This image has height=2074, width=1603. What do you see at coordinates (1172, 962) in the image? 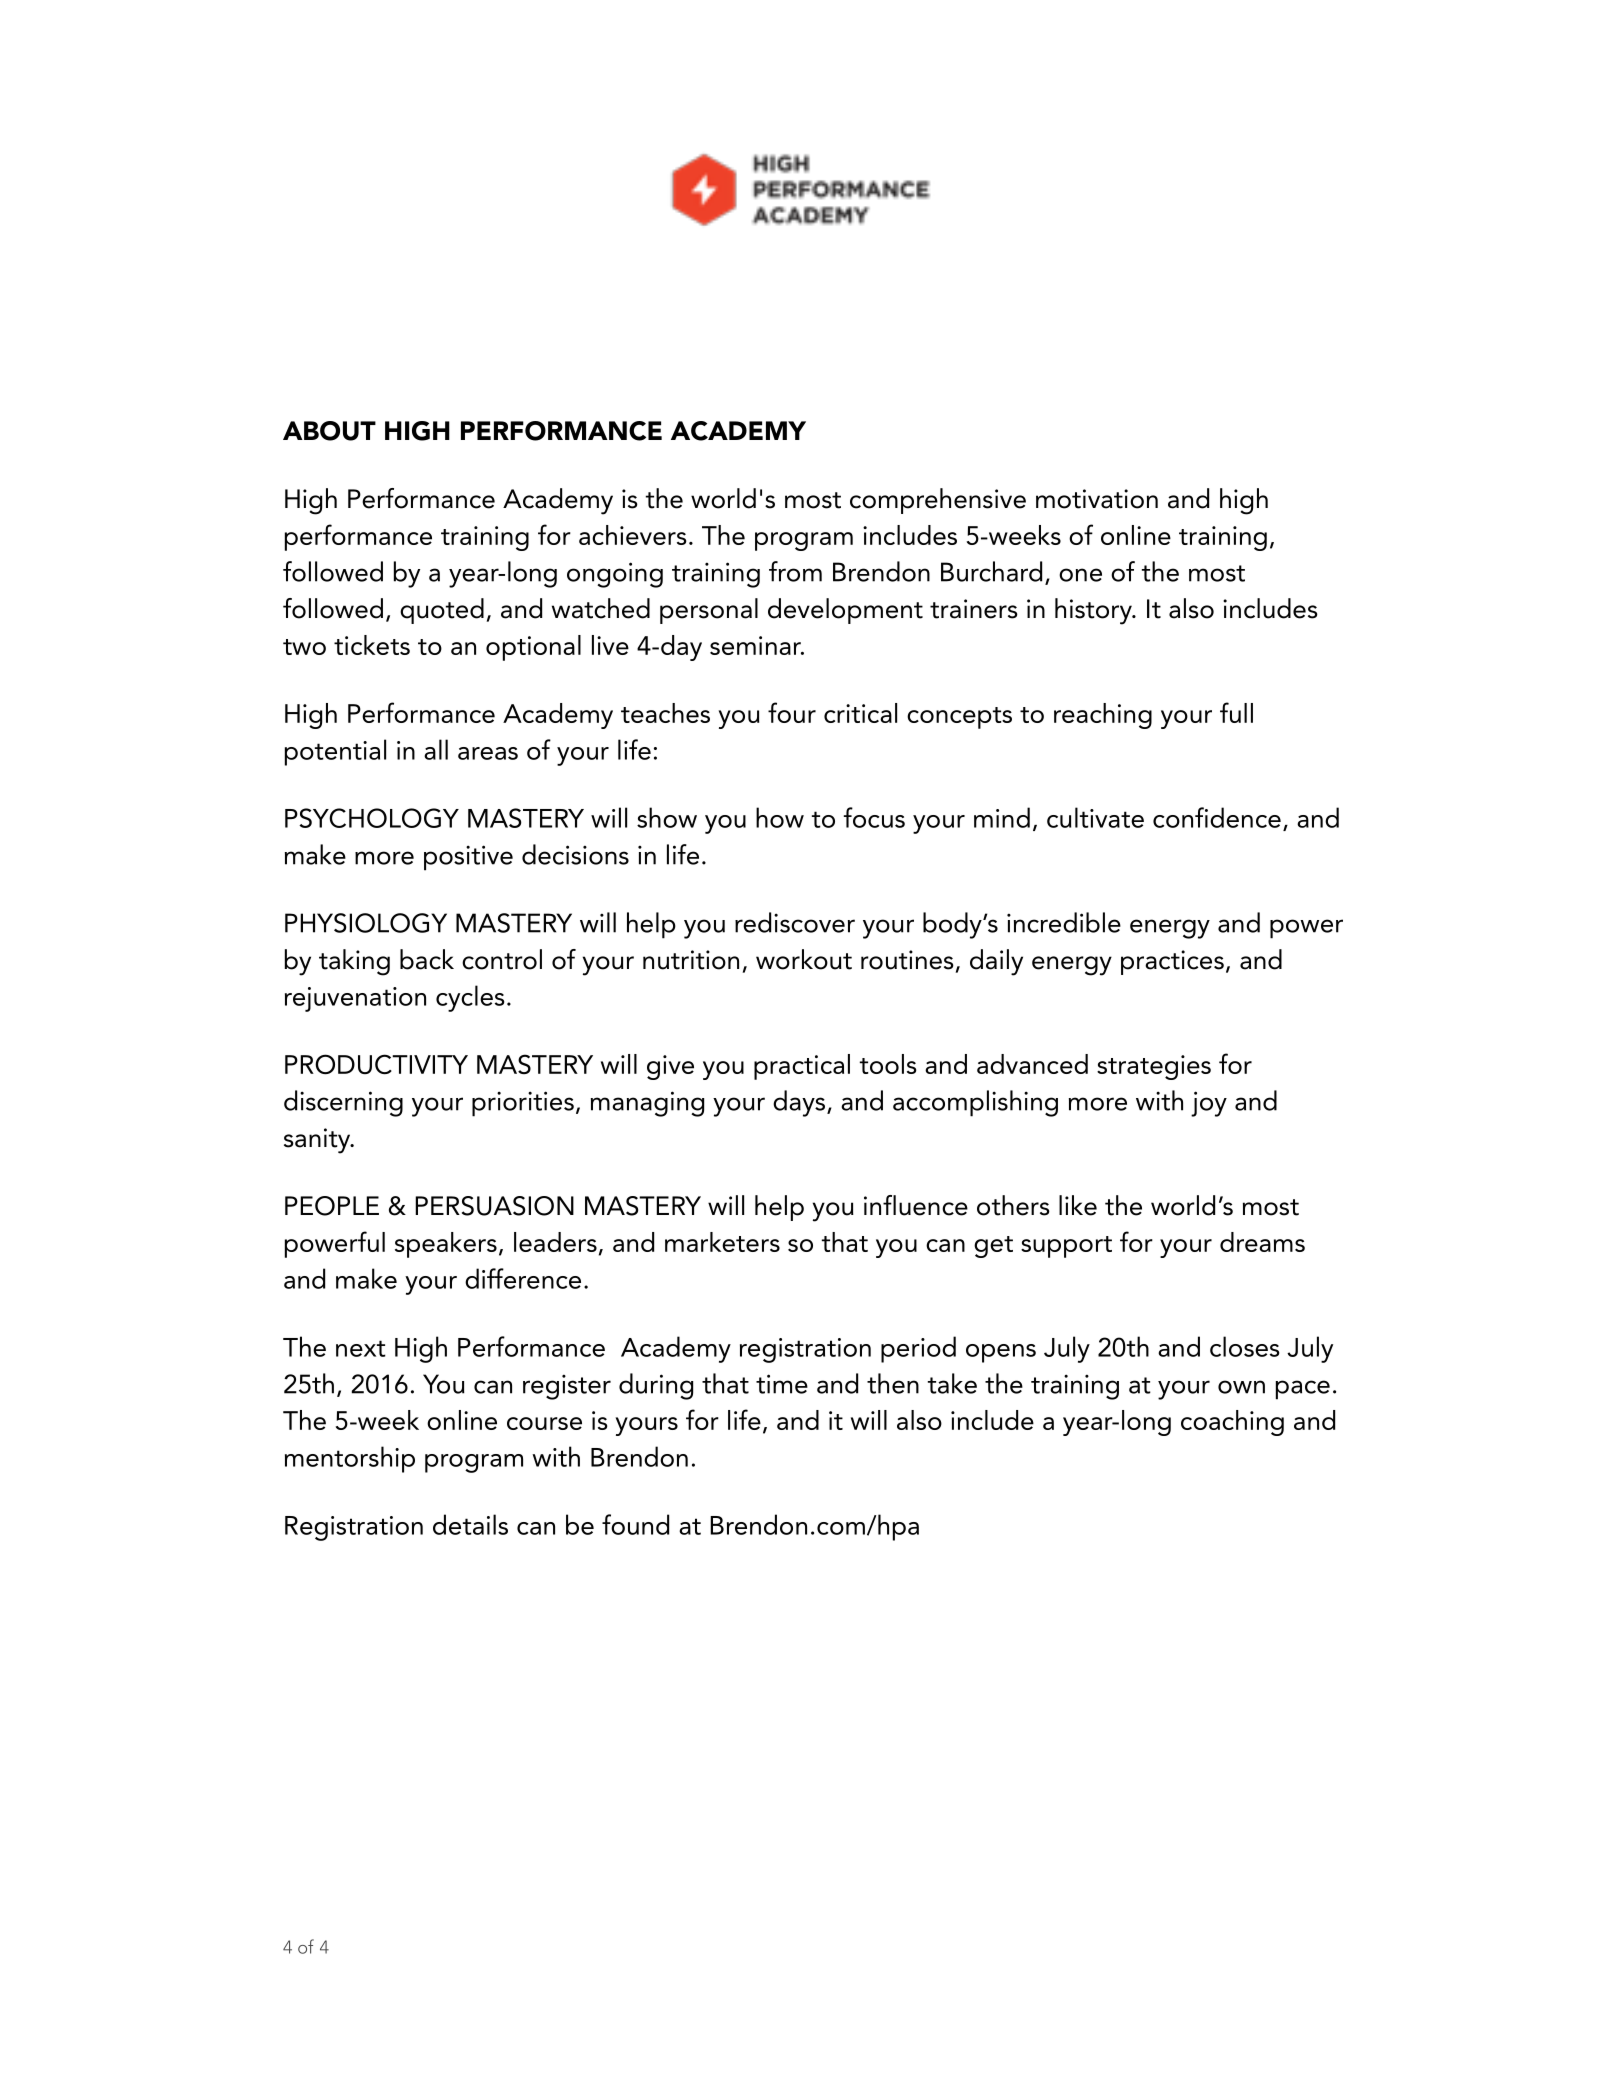
I see `practices` at bounding box center [1172, 962].
